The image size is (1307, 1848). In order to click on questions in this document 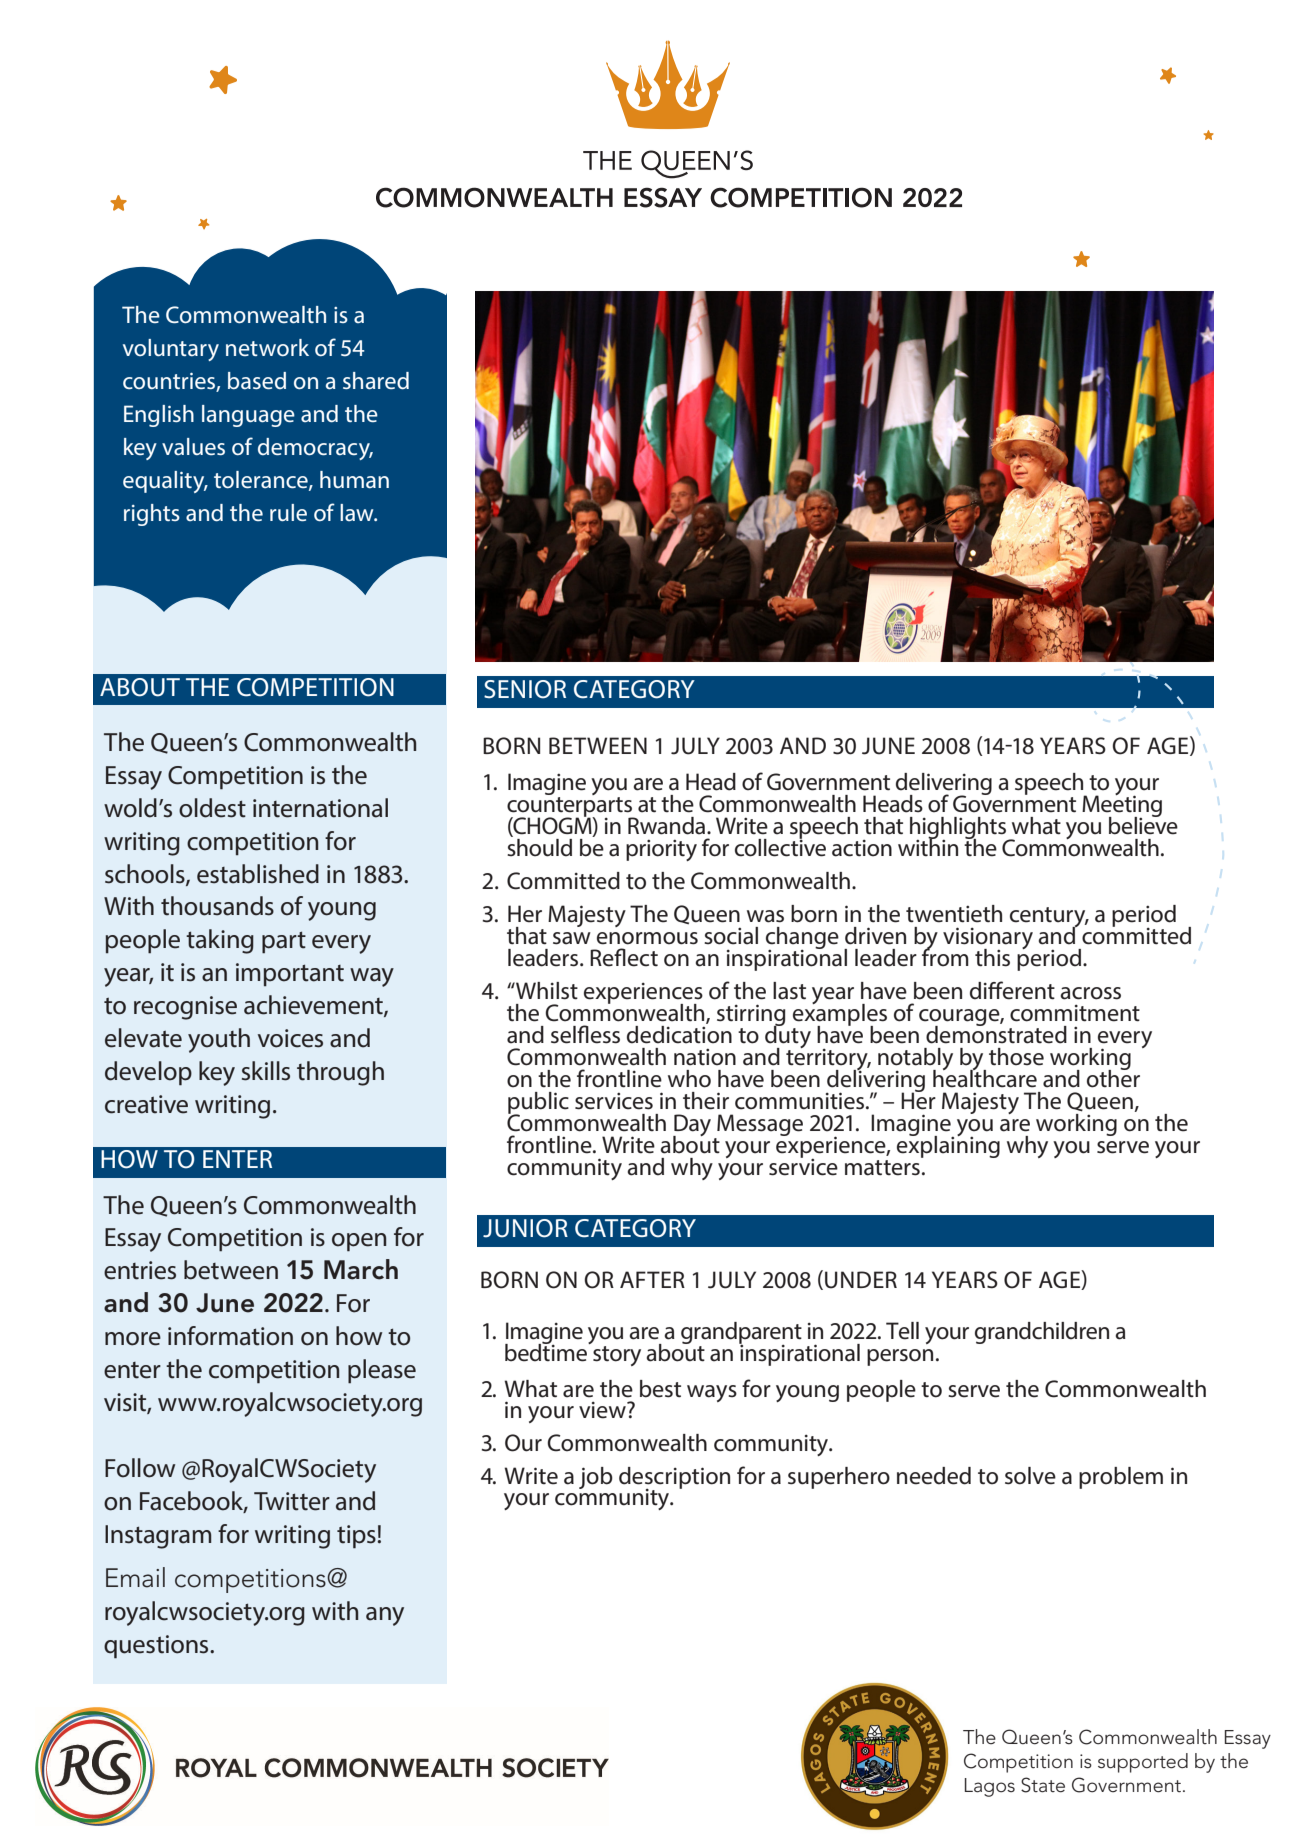, I will do `click(157, 1647)`.
